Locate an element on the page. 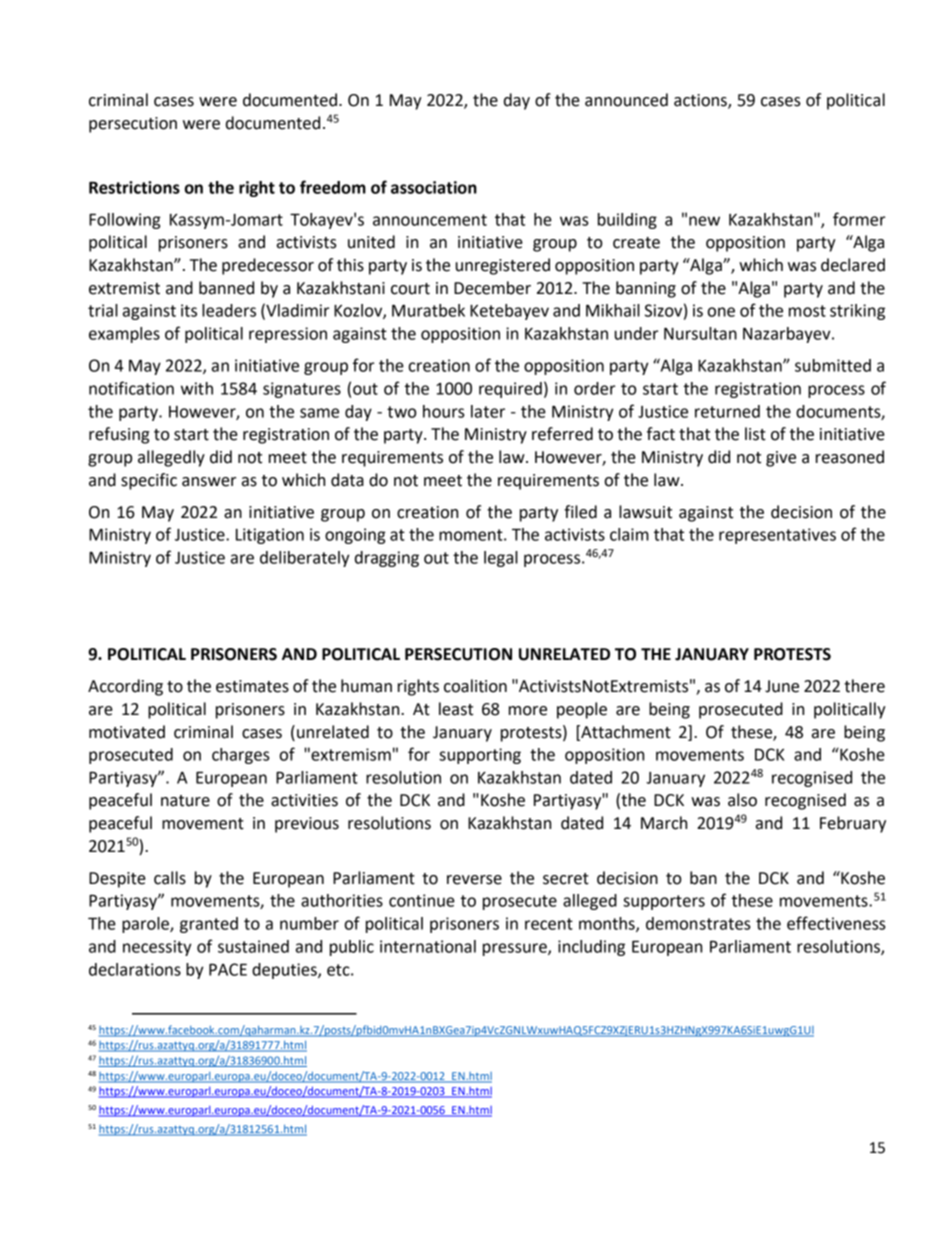  Restrictions is located at coordinates (134, 187).
